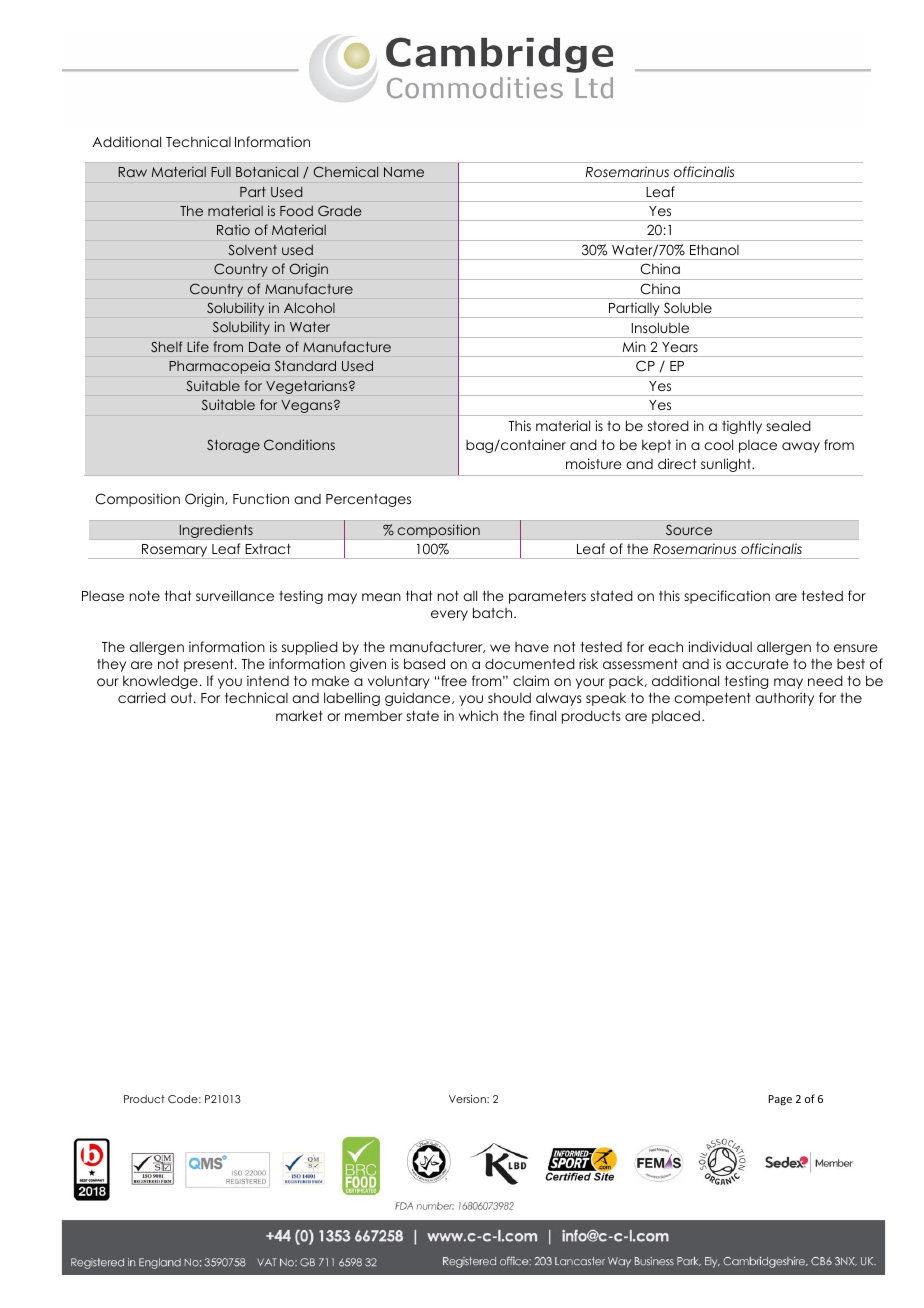  What do you see at coordinates (689, 530) in the screenshot?
I see `Source` at bounding box center [689, 530].
